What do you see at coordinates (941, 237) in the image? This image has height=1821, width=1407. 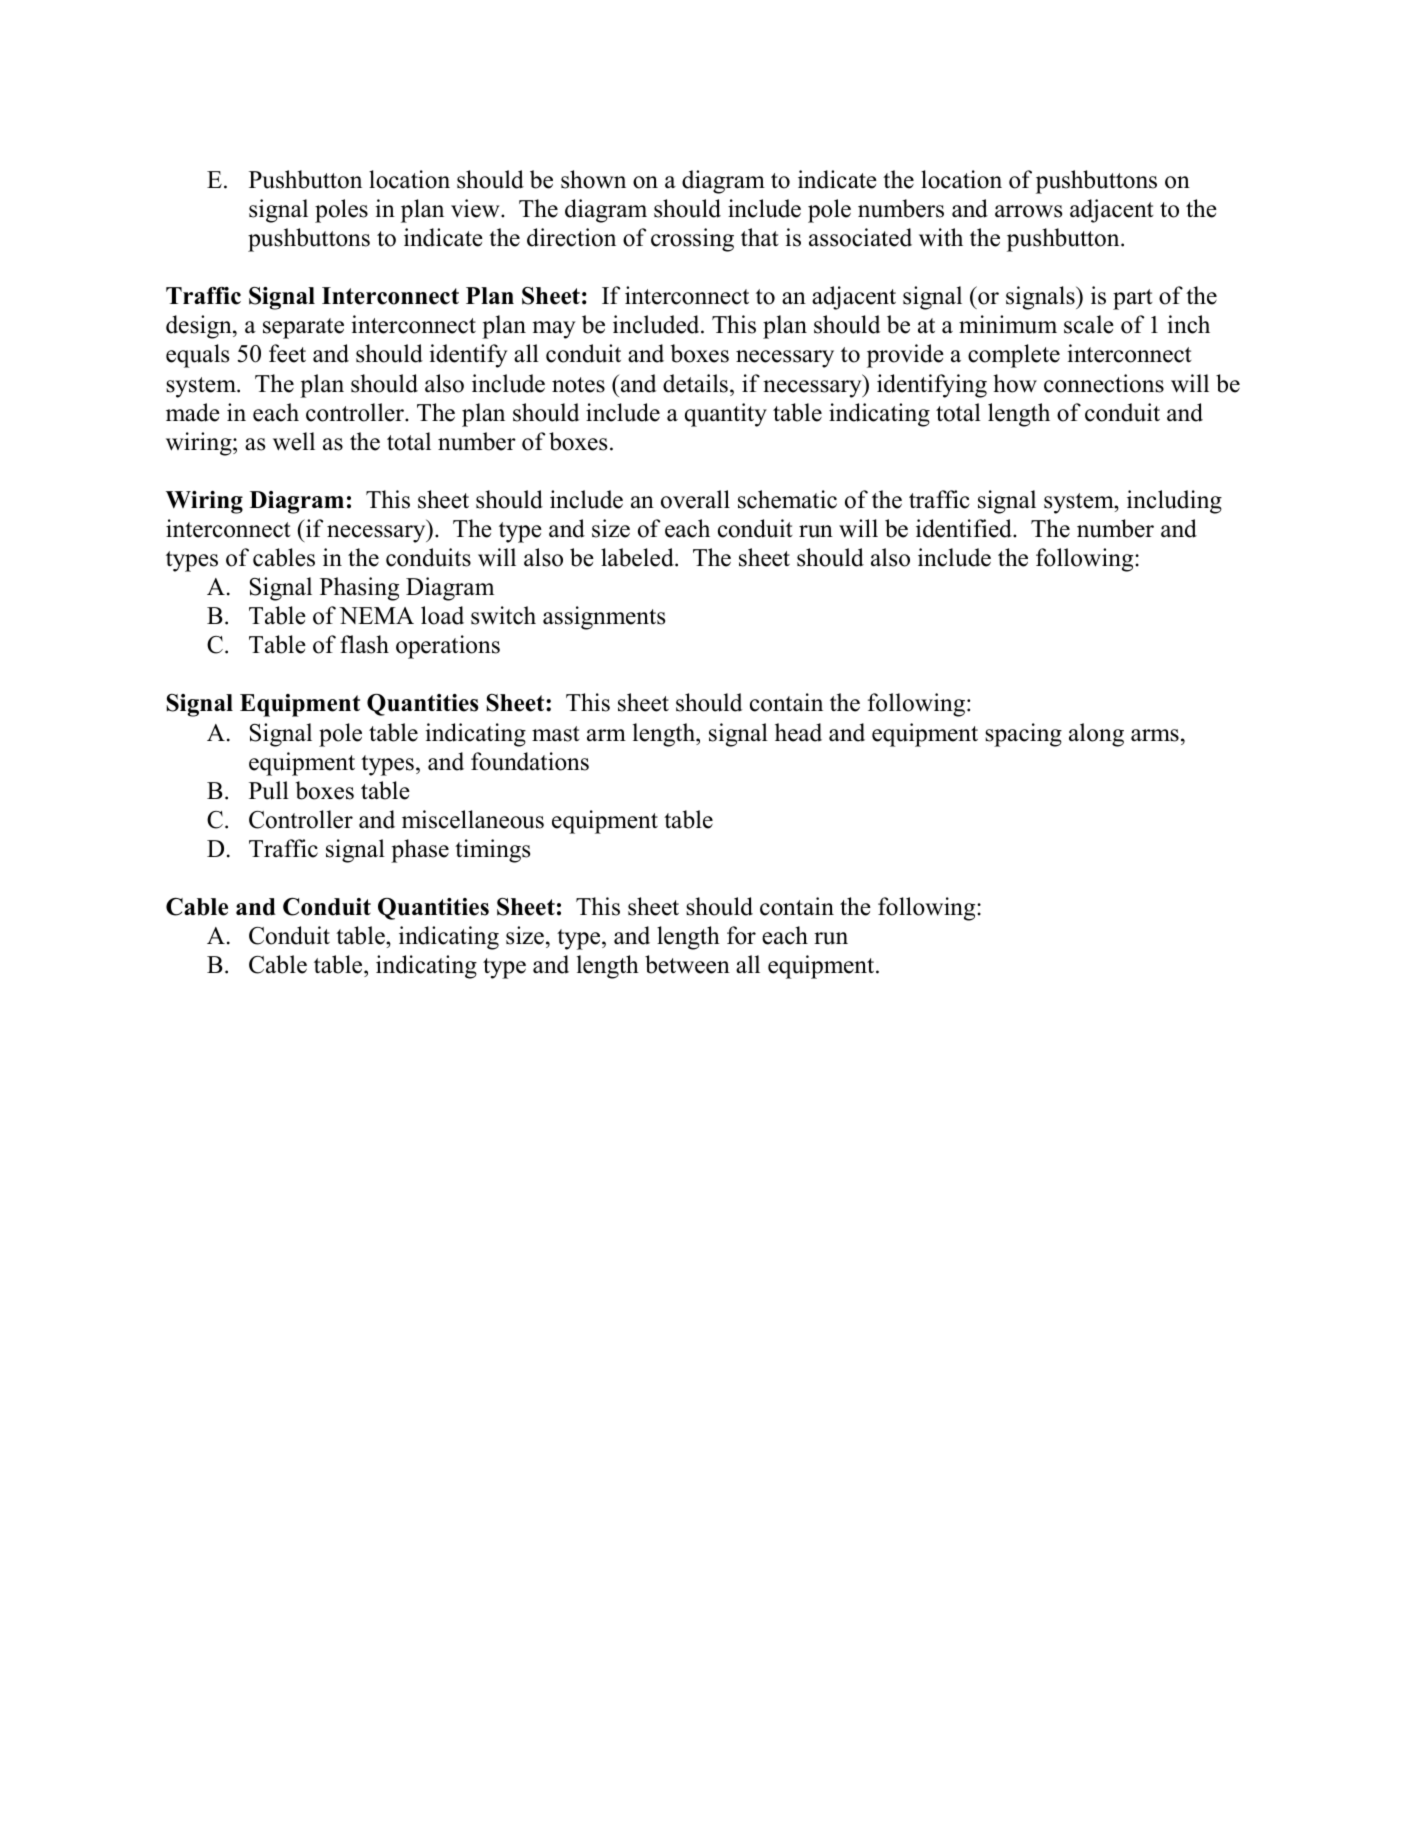 I see `with` at bounding box center [941, 237].
